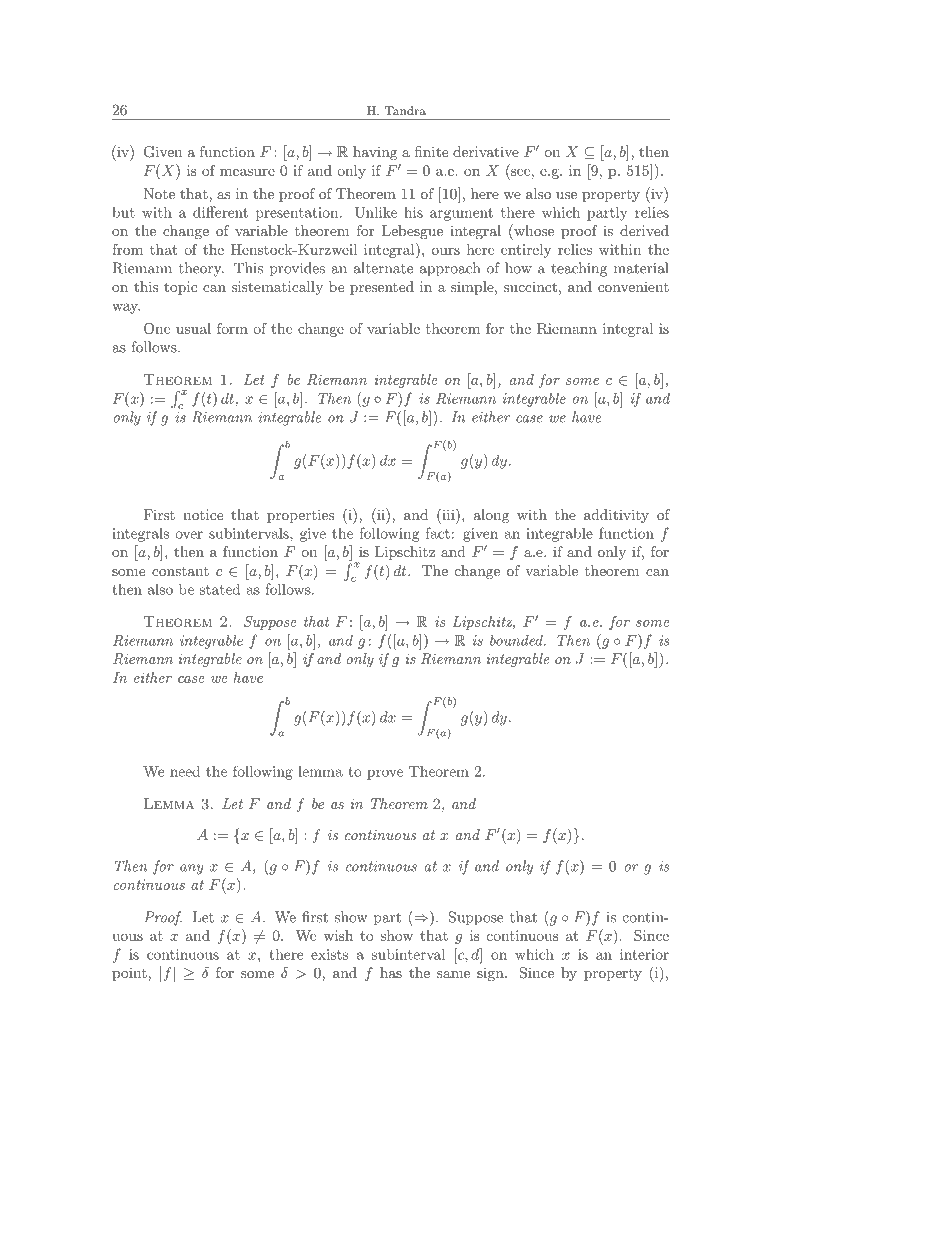 This screenshot has height=1233, width=952. What do you see at coordinates (385, 774) in the screenshot?
I see `prove` at bounding box center [385, 774].
